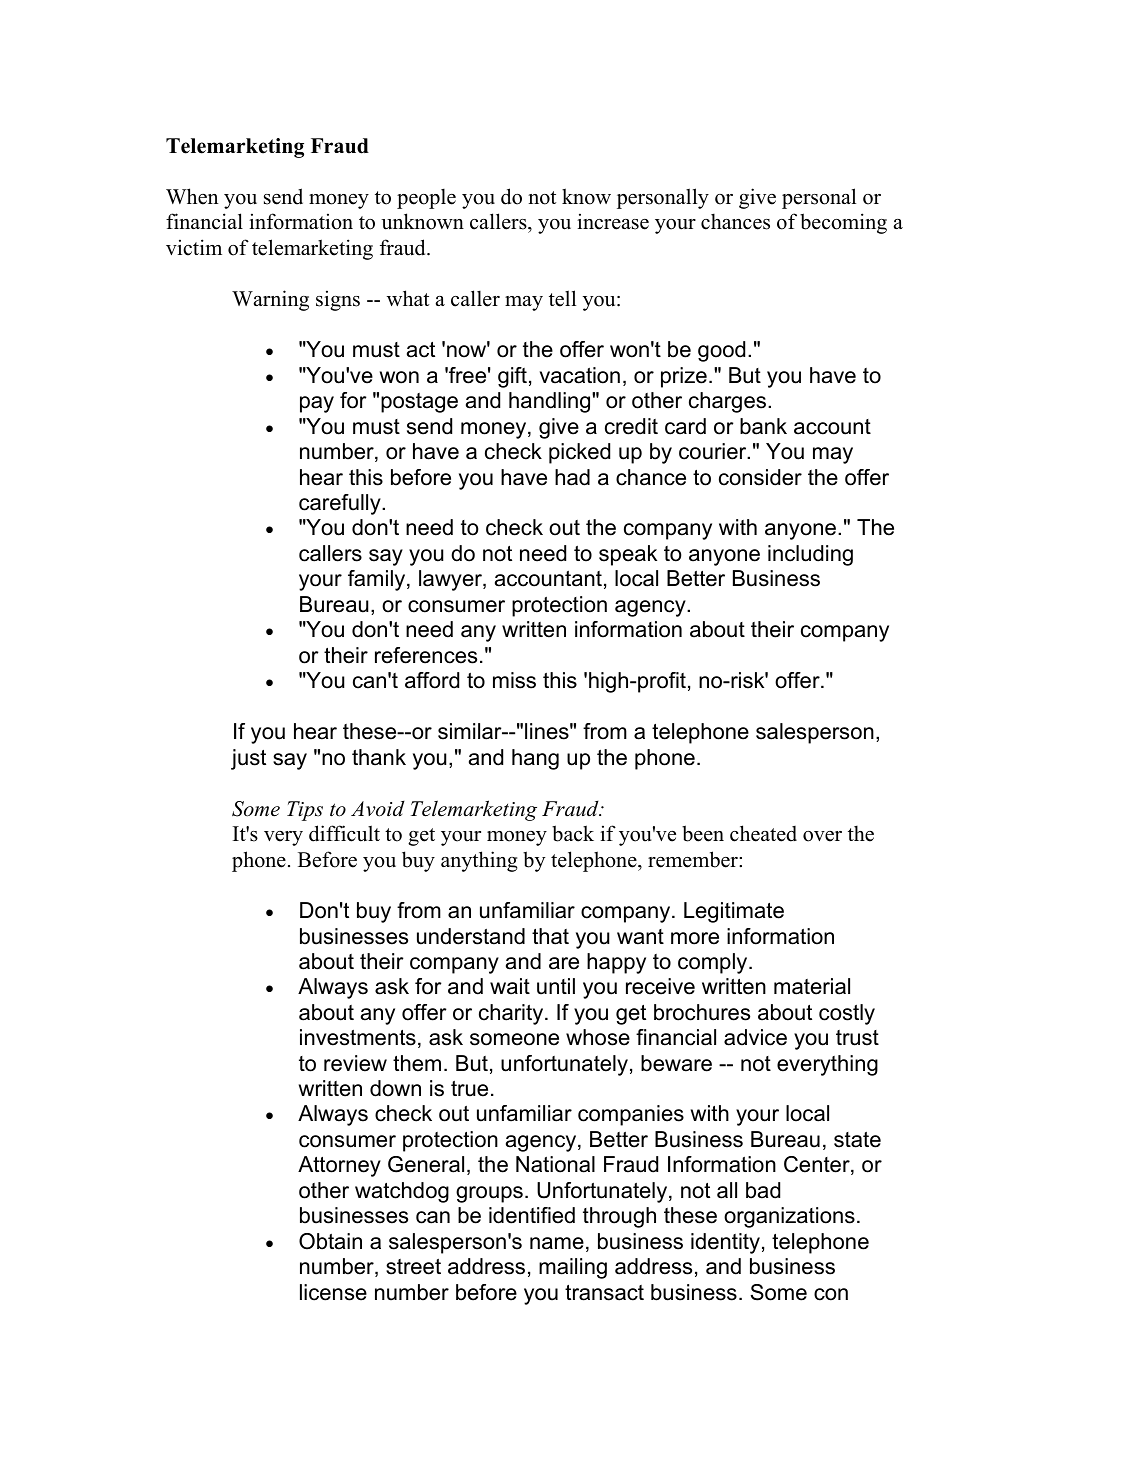 This screenshot has width=1128, height=1460. I want to click on victim, so click(194, 247).
